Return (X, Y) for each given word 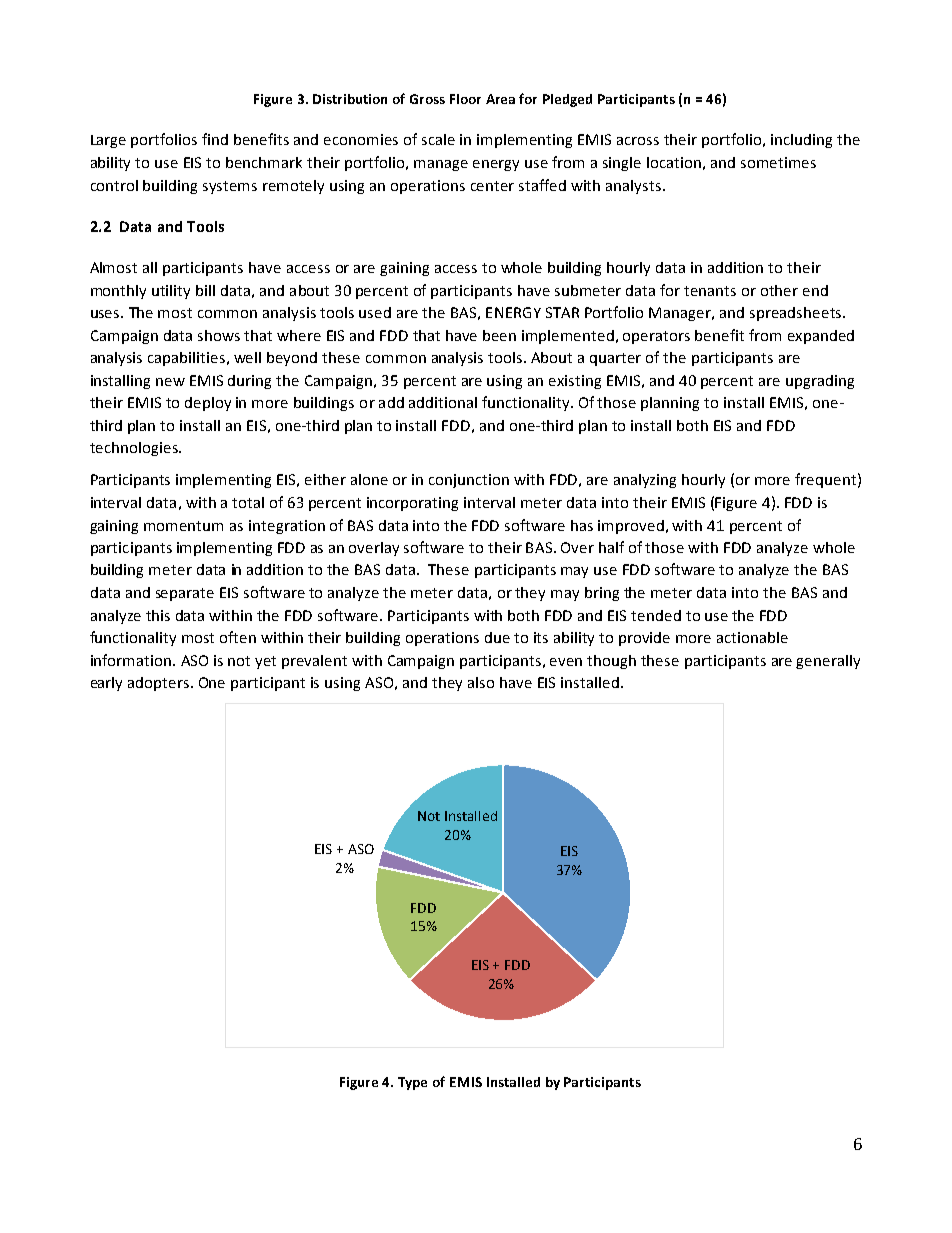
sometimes (778, 162)
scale (438, 139)
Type (412, 1083)
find (215, 139)
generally (828, 662)
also (481, 682)
